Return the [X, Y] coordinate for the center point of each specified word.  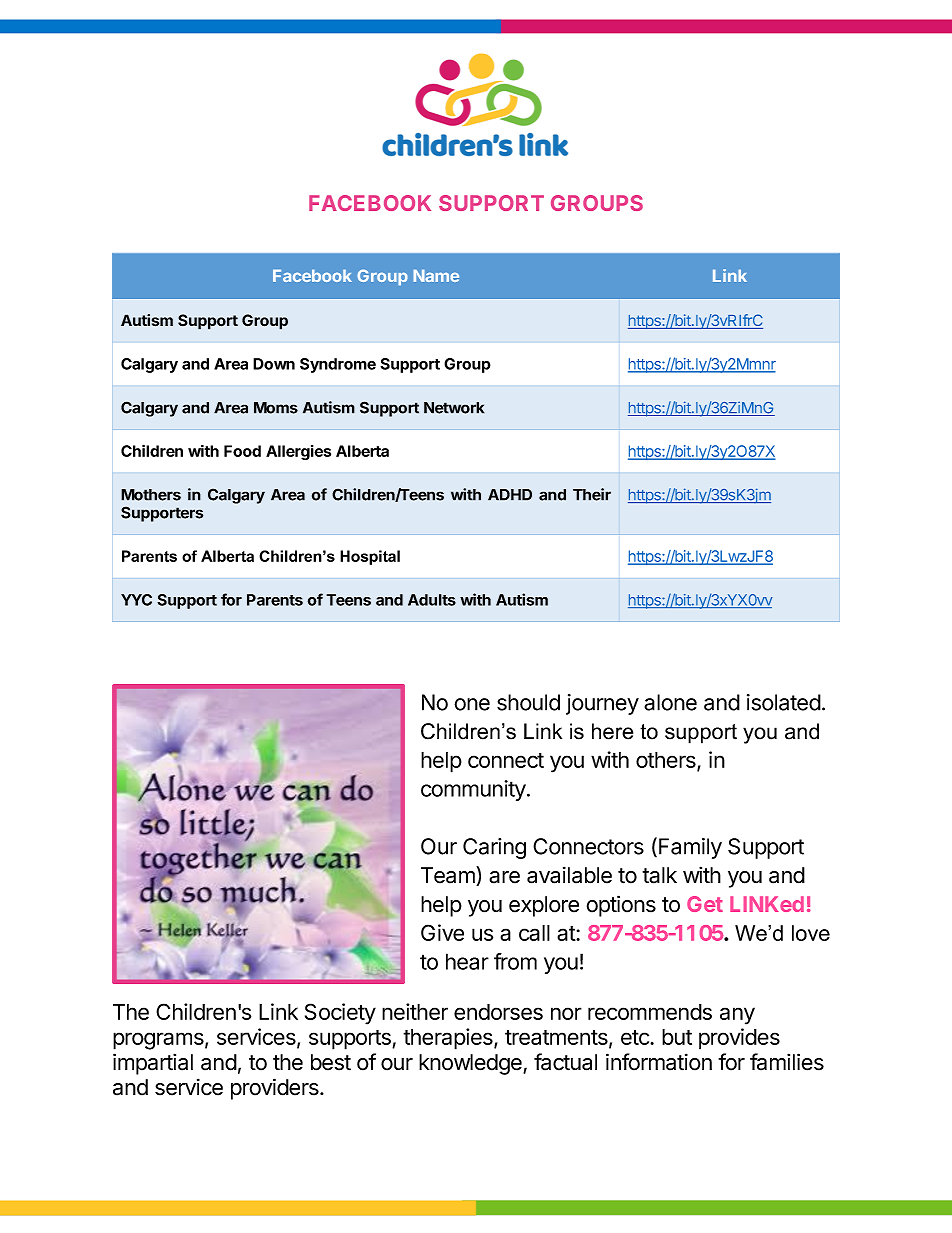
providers [276, 1089]
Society [340, 1014]
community [474, 790]
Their [592, 494]
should [528, 702]
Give [442, 932]
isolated [784, 702]
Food [242, 451]
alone [670, 702]
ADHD [510, 495]
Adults [432, 600]
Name [436, 275]
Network [454, 408]
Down [274, 364]
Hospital [370, 557]
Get [705, 904]
